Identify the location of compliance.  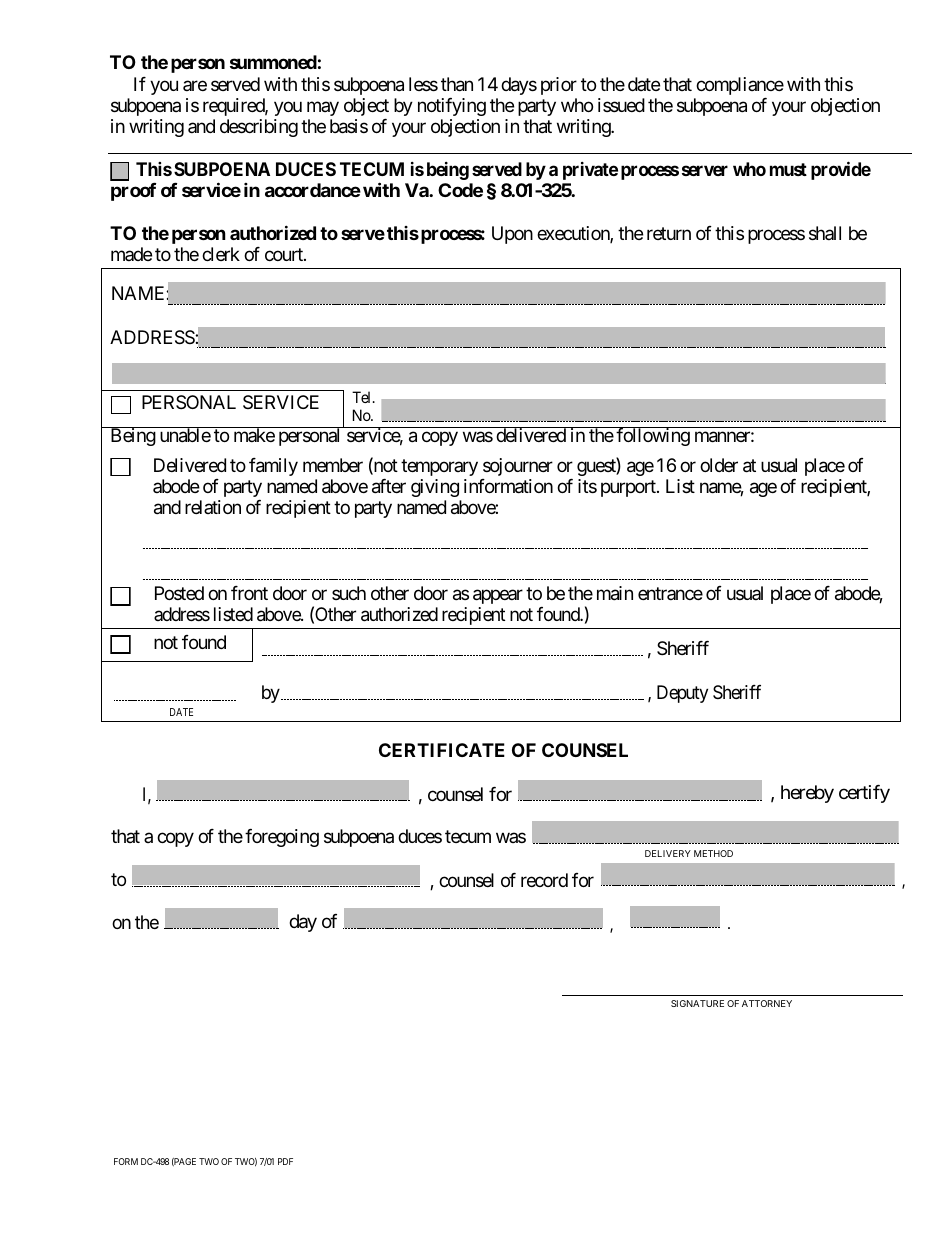
(740, 86).
